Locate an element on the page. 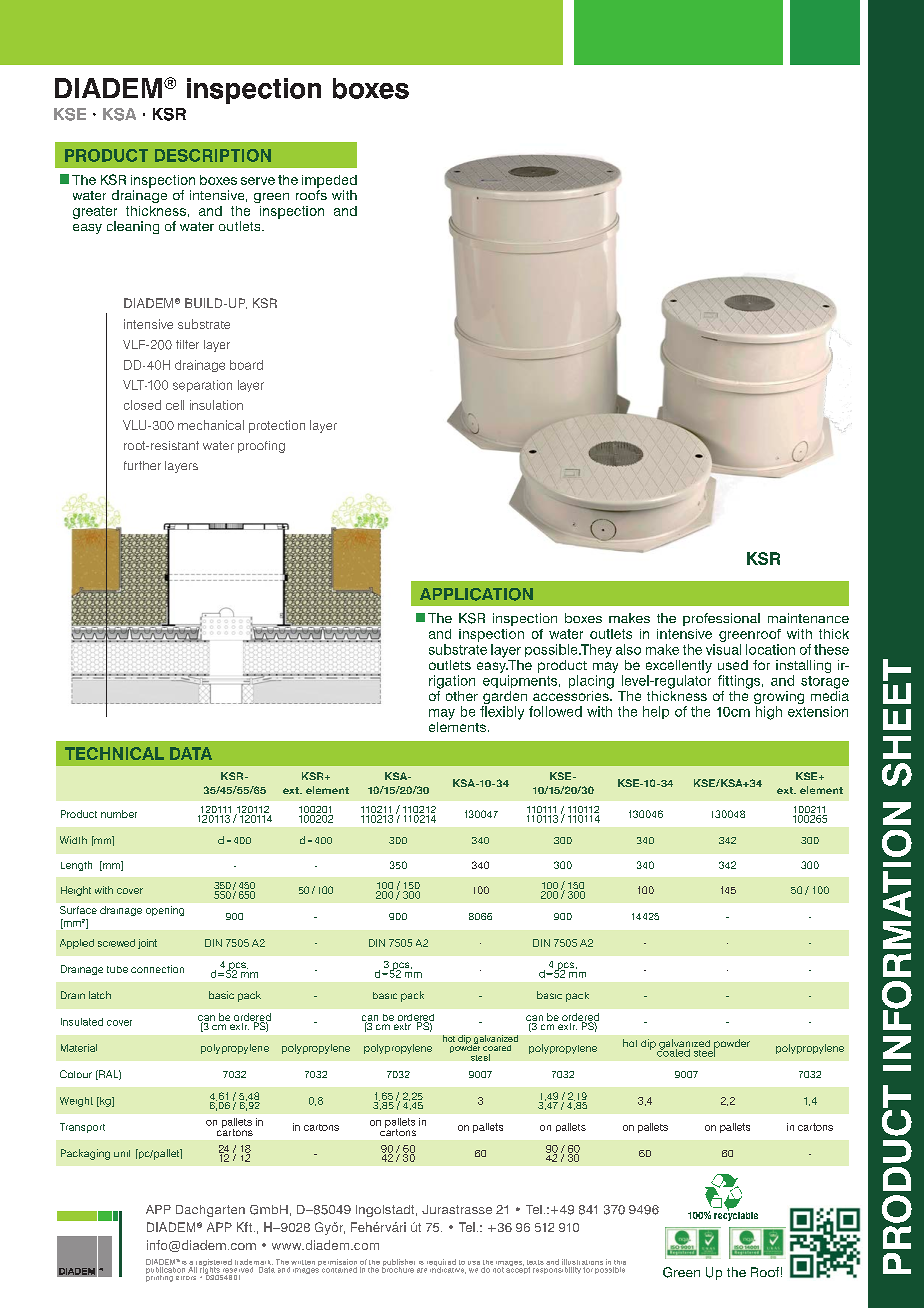 The width and height of the document is (924, 1308). opening is located at coordinates (165, 911).
